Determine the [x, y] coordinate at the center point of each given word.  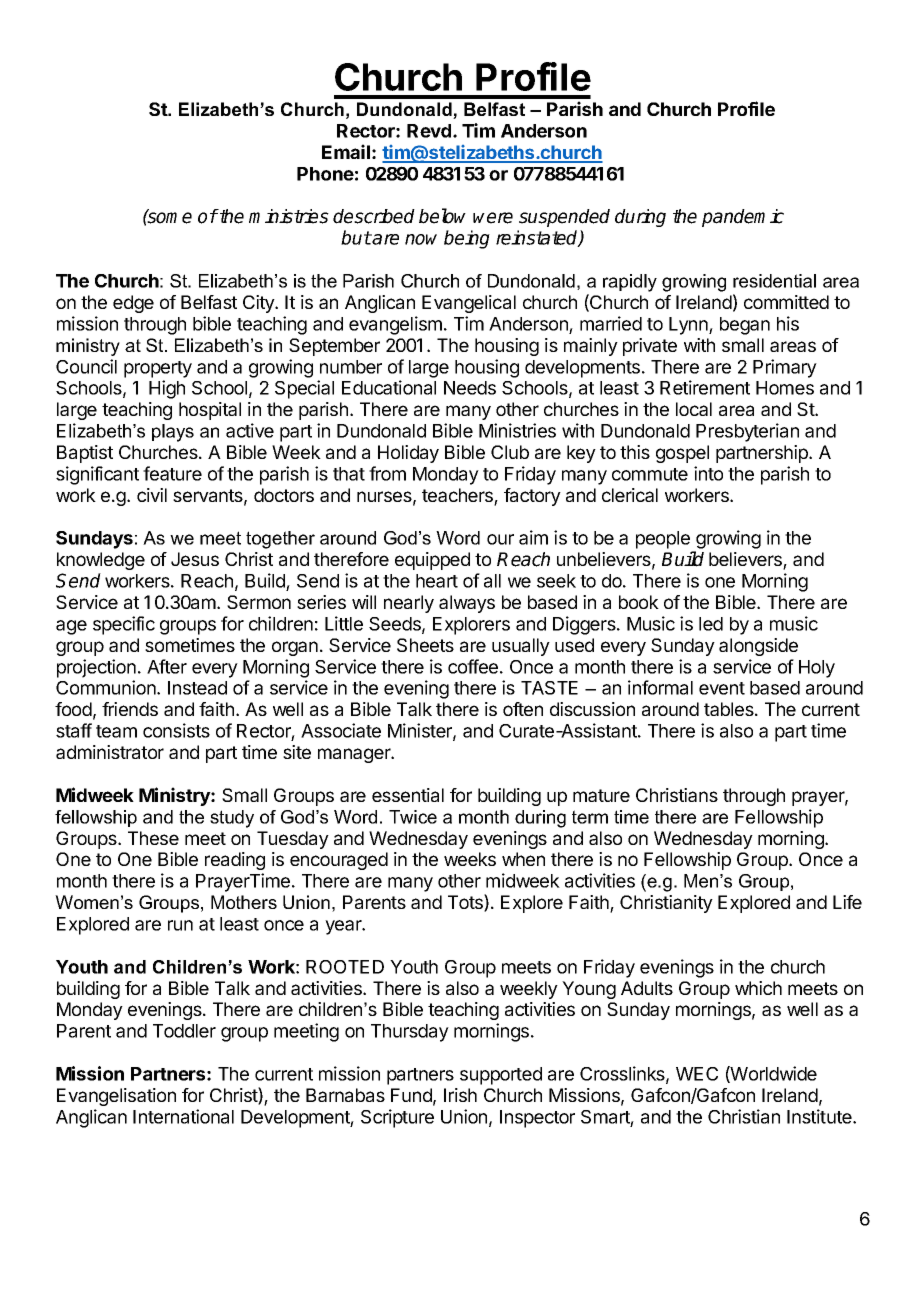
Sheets [425, 645]
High [167, 389]
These [153, 838]
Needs [470, 388]
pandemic [743, 218]
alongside [758, 647]
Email [346, 151]
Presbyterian [747, 432]
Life [847, 902]
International [183, 1116]
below [442, 216]
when [523, 859]
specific [124, 625]
